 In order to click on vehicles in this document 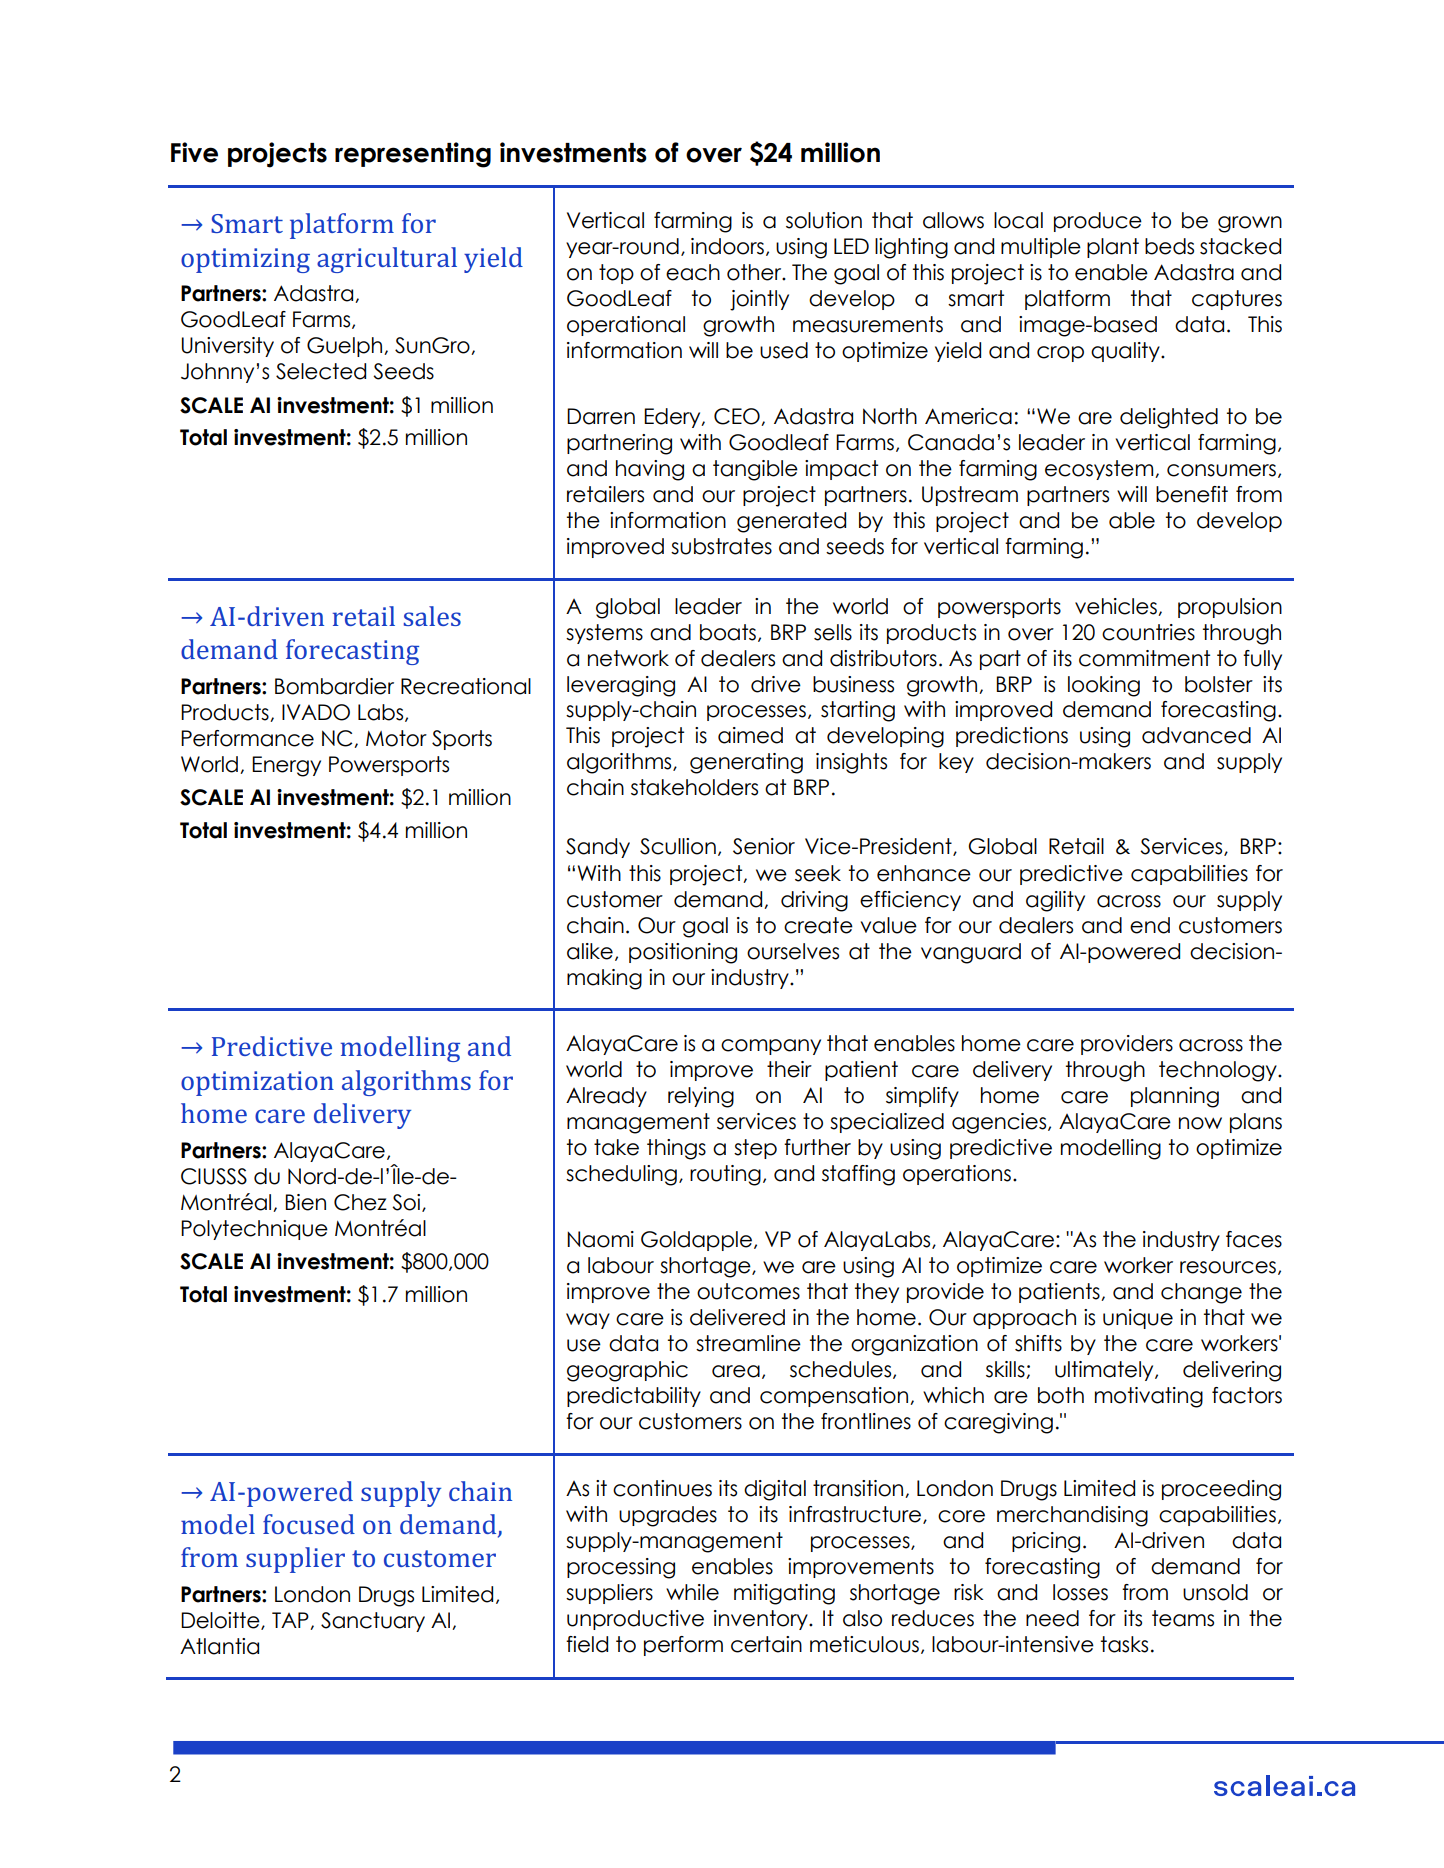, I will do `click(1117, 607)`.
